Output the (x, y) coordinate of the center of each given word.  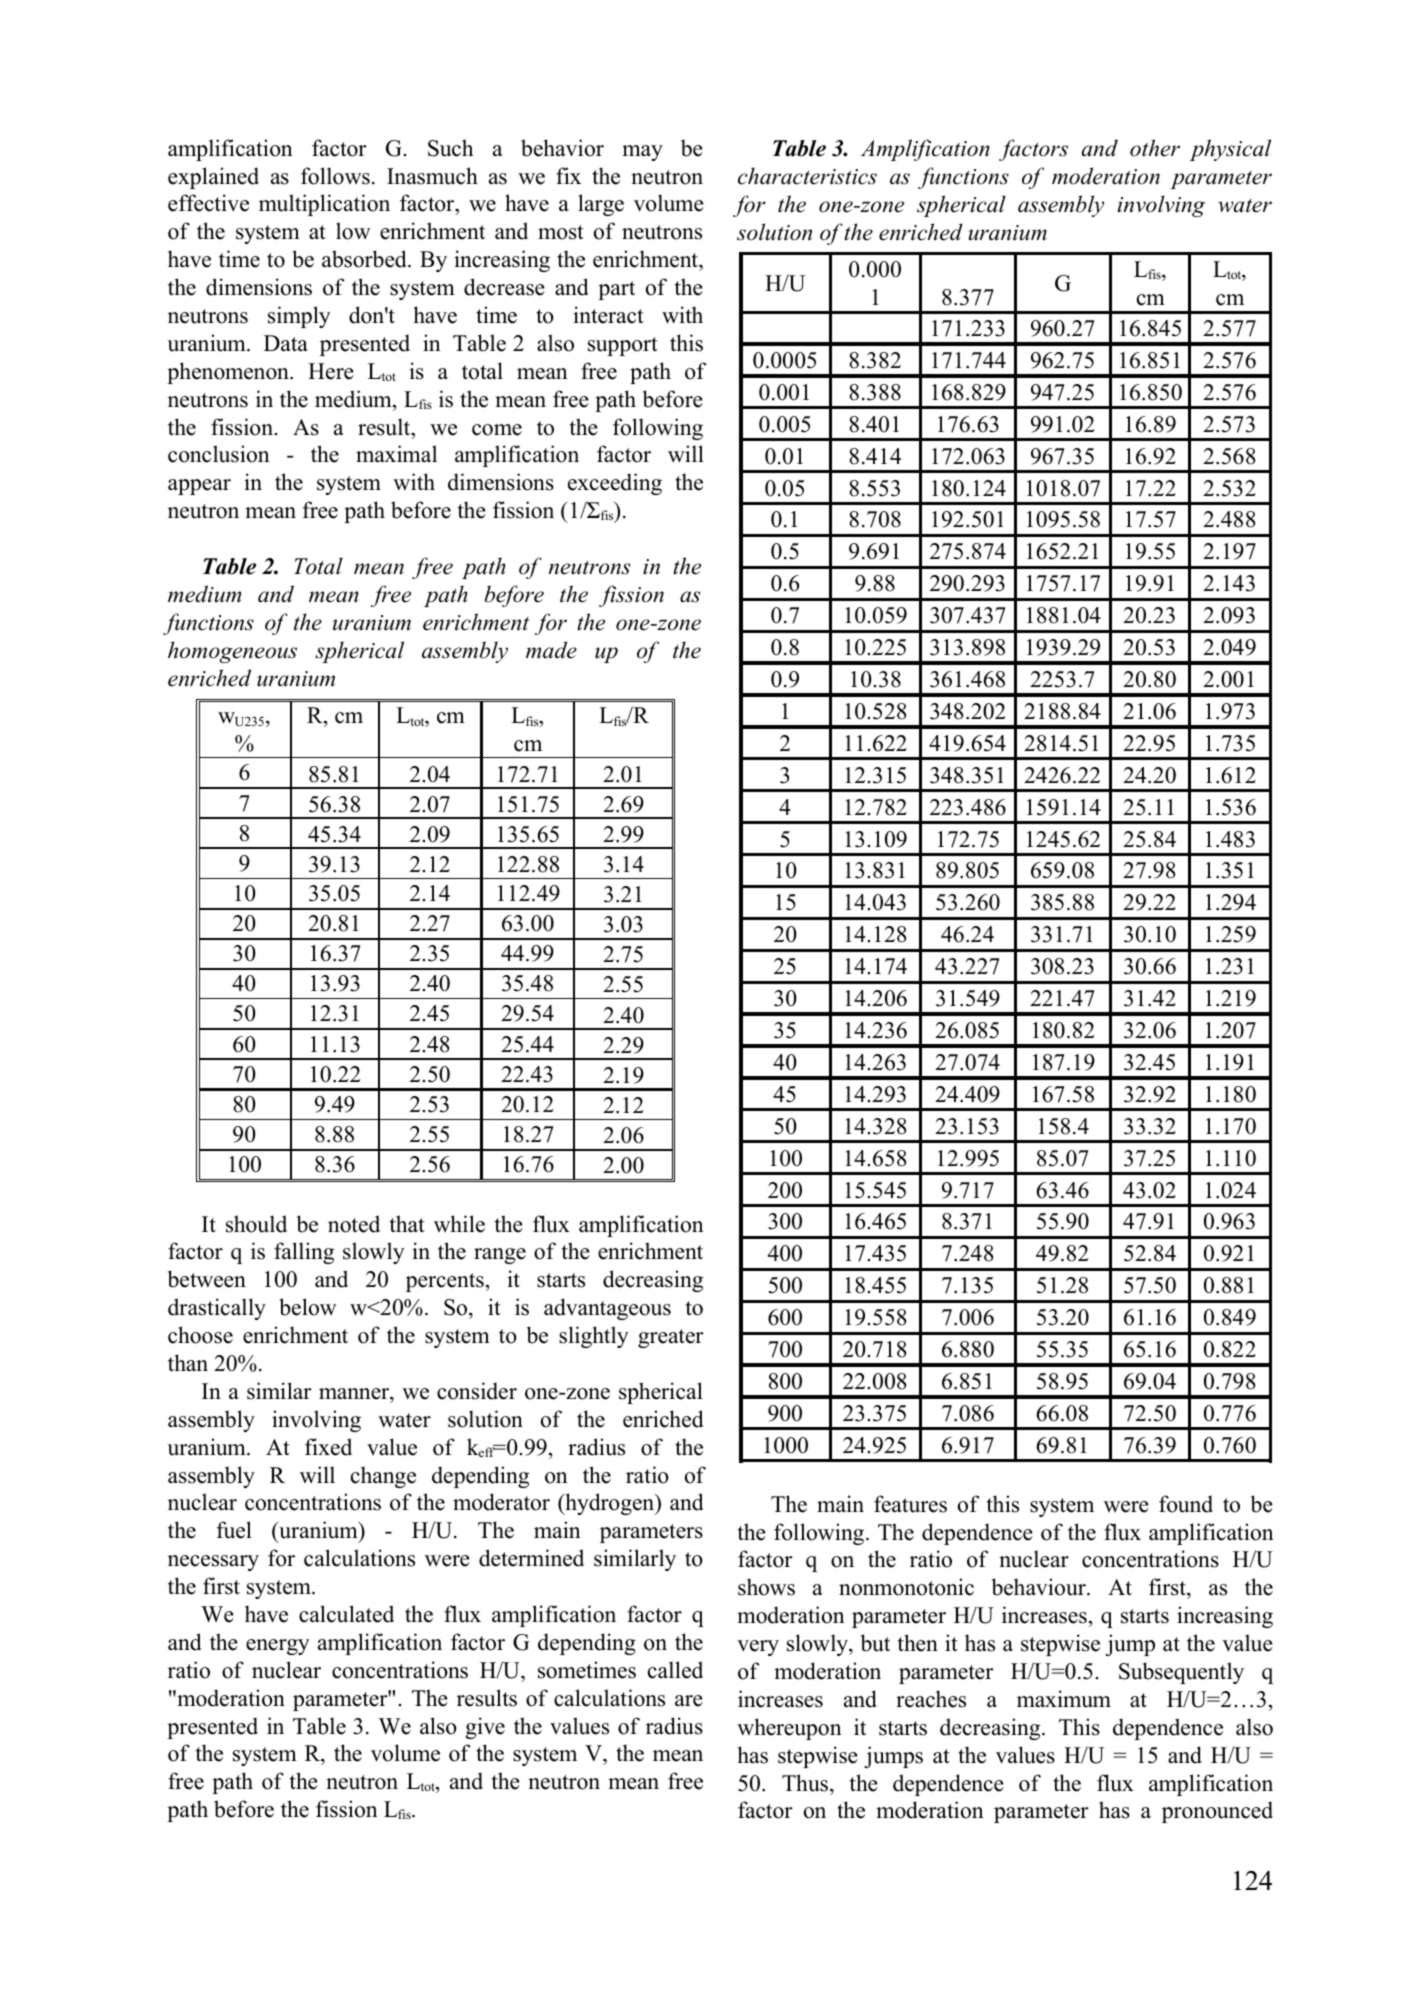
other (1155, 148)
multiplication (324, 205)
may (642, 153)
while (459, 1224)
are (689, 1701)
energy (278, 1647)
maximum (1064, 1699)
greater (671, 1338)
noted (354, 1224)
